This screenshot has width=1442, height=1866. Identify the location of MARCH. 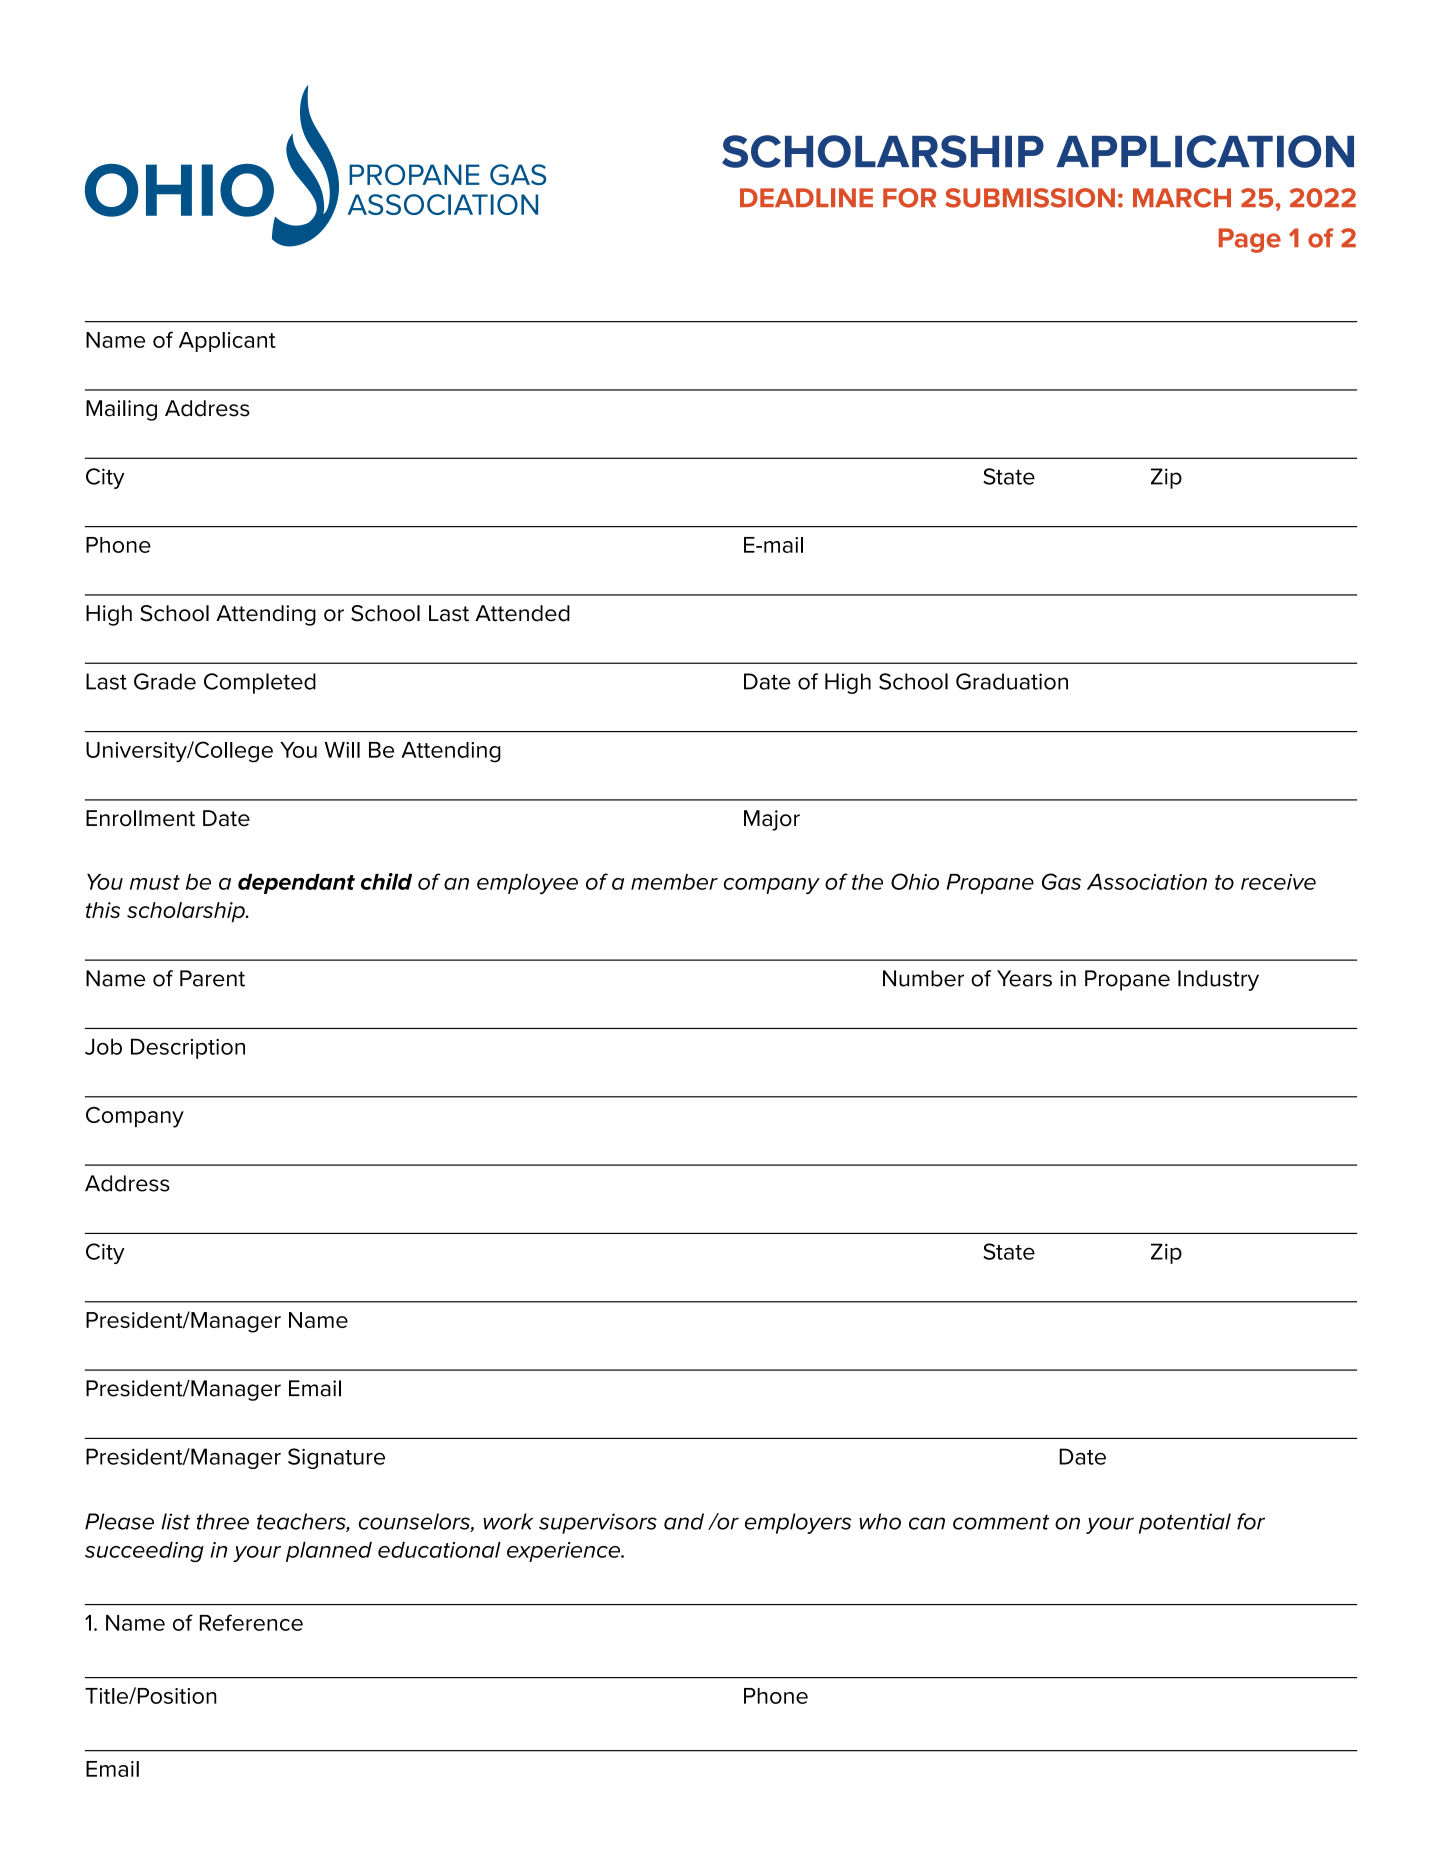
(1182, 198).
